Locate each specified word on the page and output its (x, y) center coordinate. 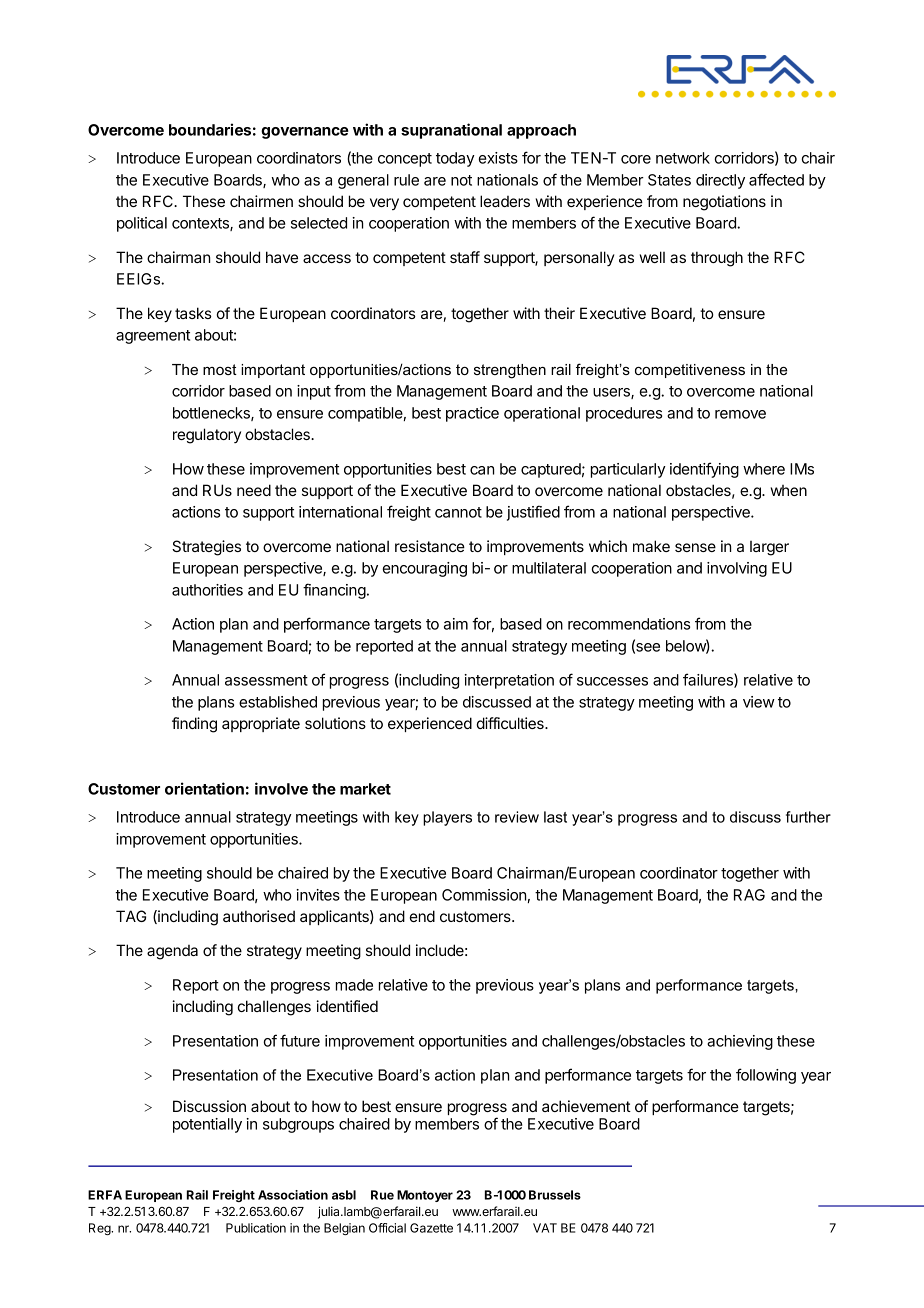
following (766, 1076)
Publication (256, 1228)
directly (720, 181)
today (455, 159)
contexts (201, 224)
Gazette (431, 1228)
